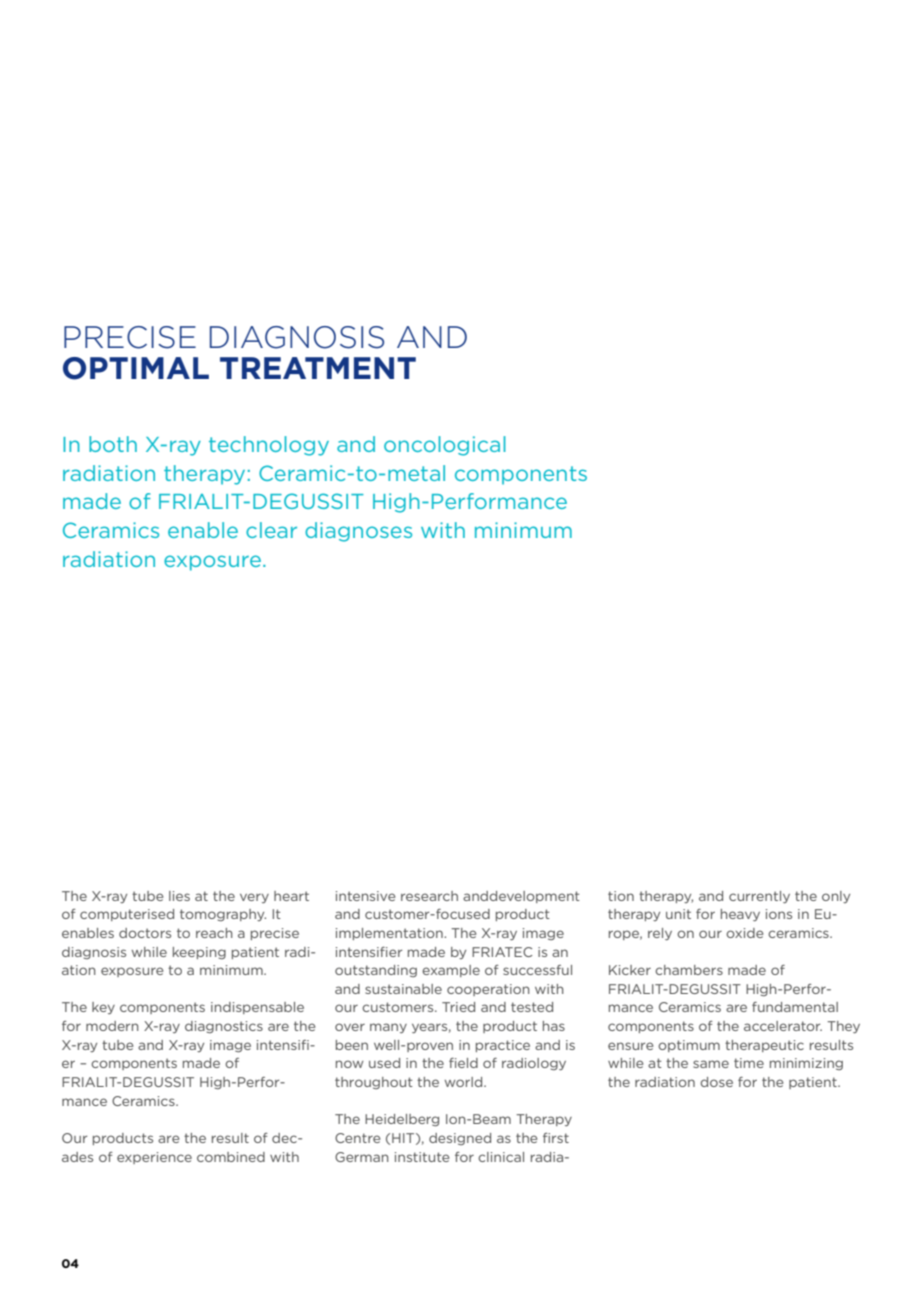  I want to click on OPTIMAL, so click(136, 368).
